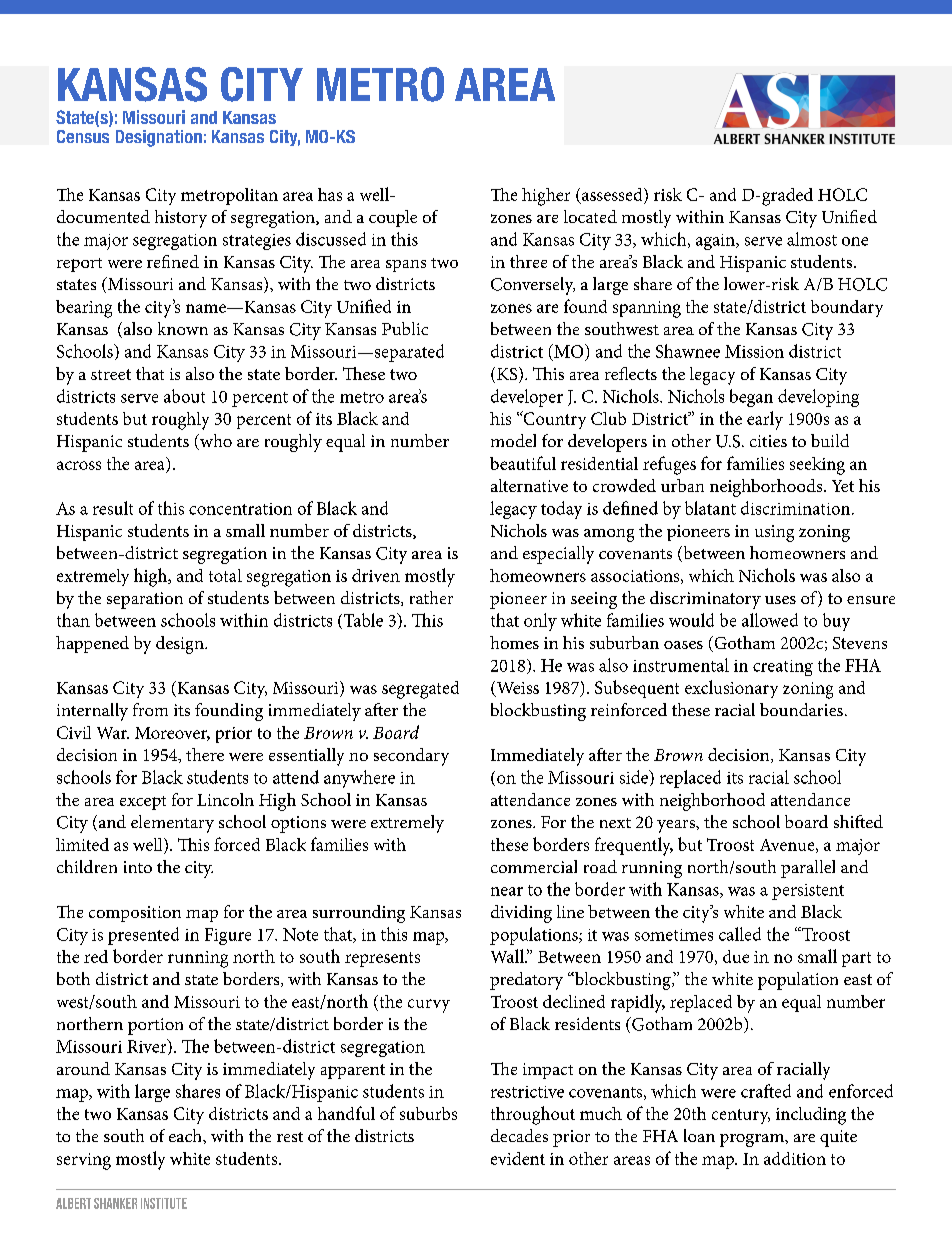 The width and height of the image is (952, 1233). I want to click on almost, so click(812, 239).
